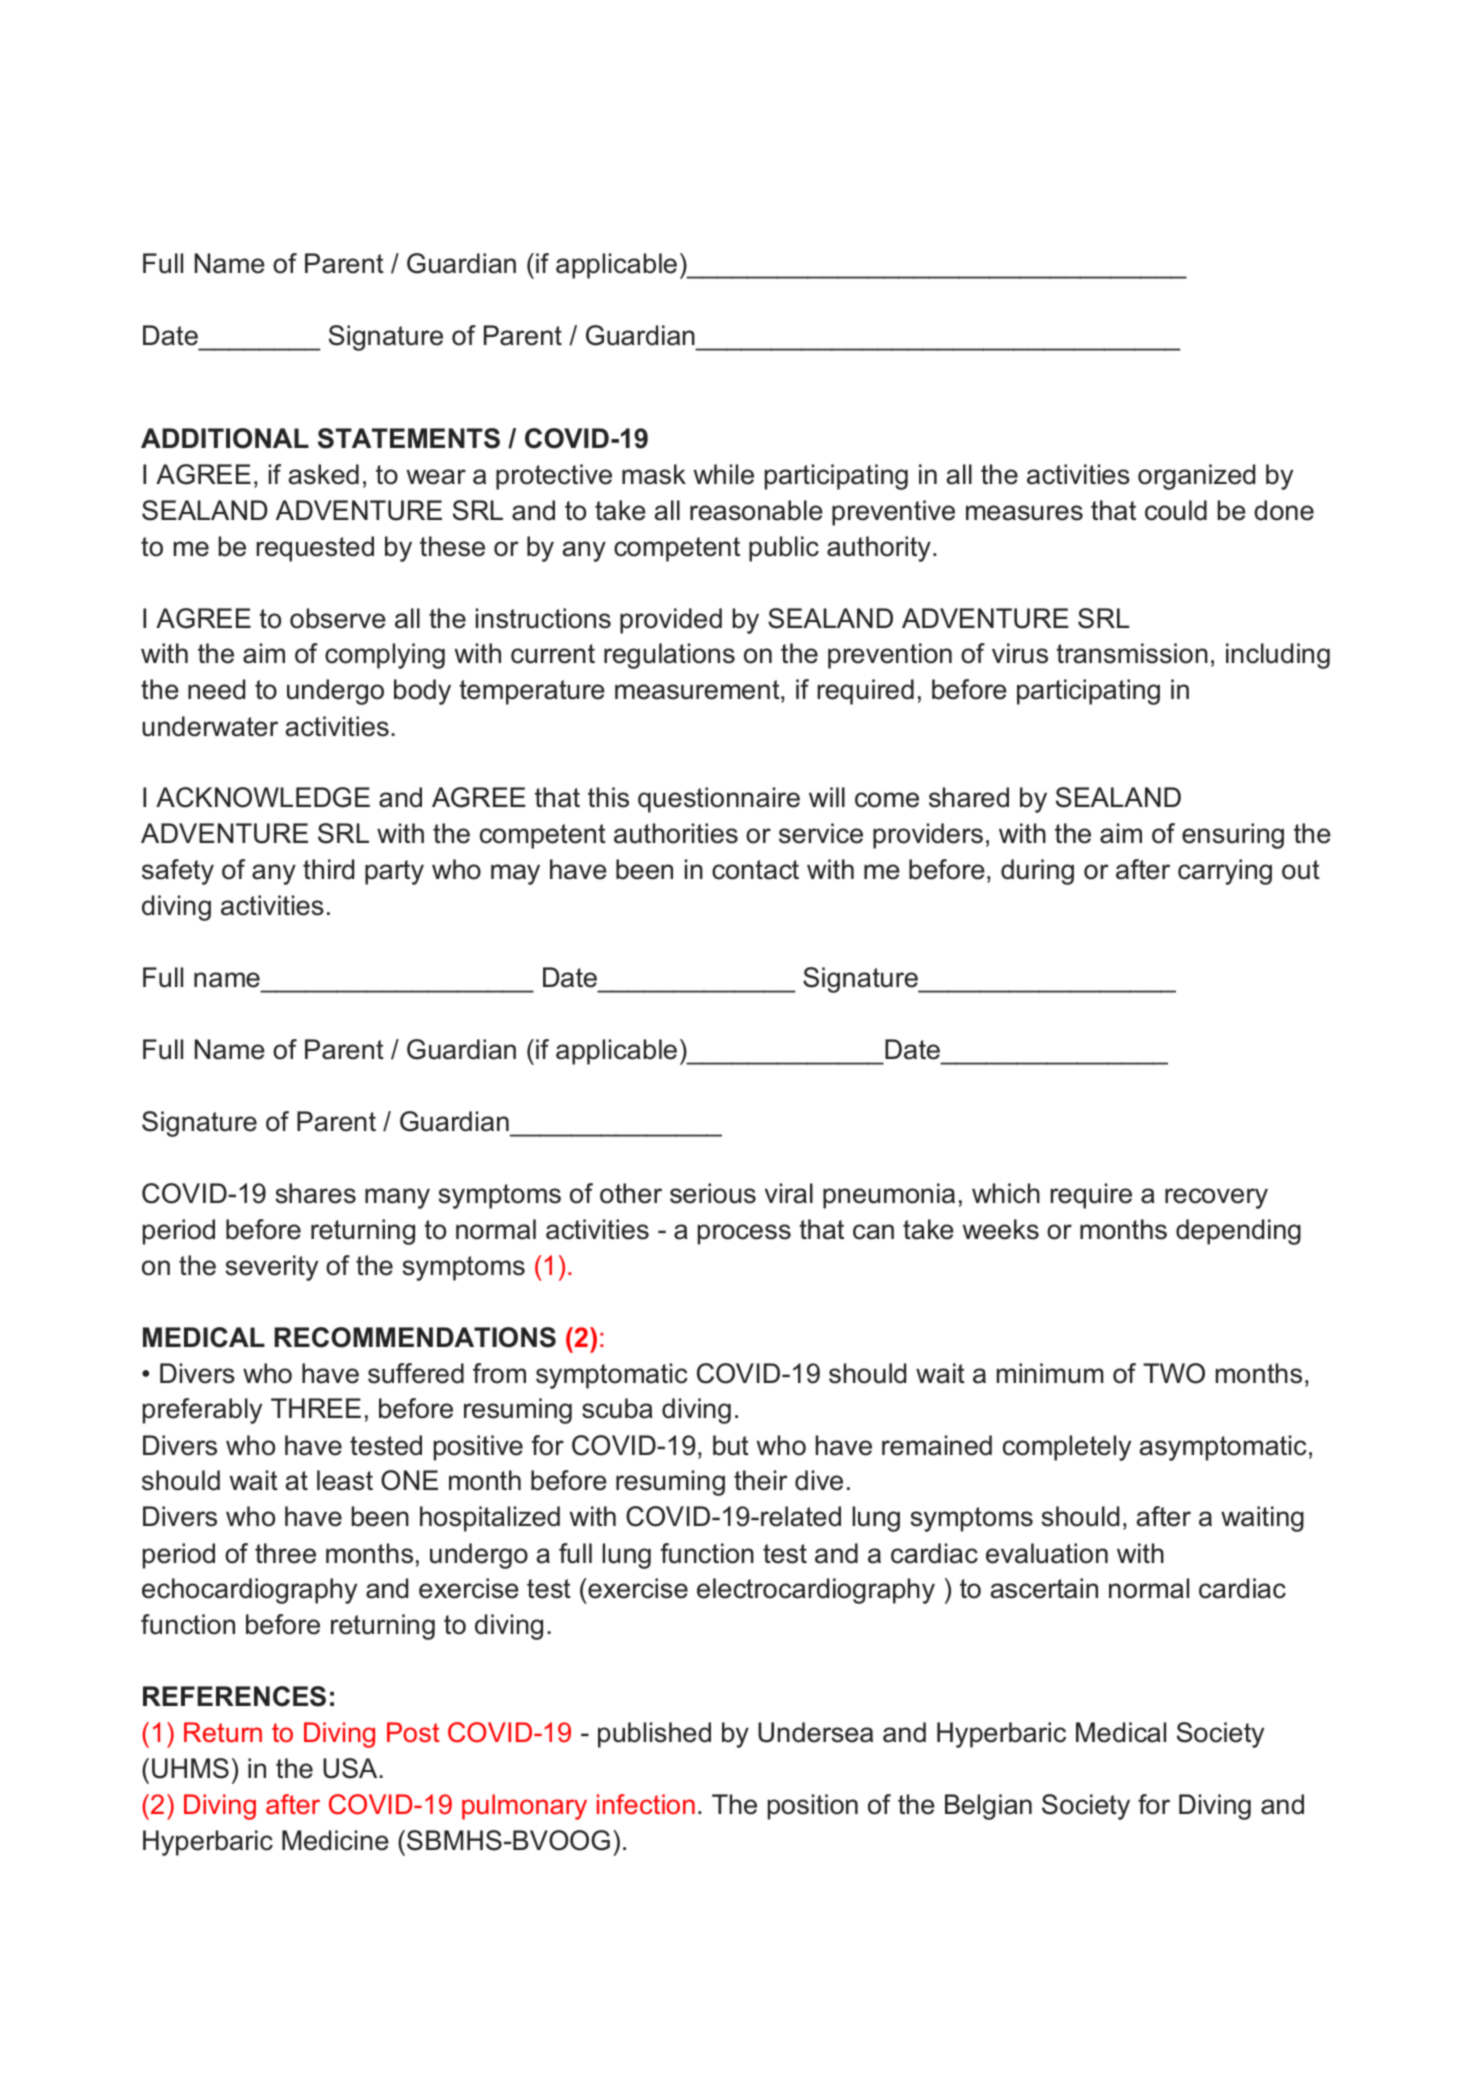 The image size is (1472, 2081). I want to click on USA, so click(351, 1768).
